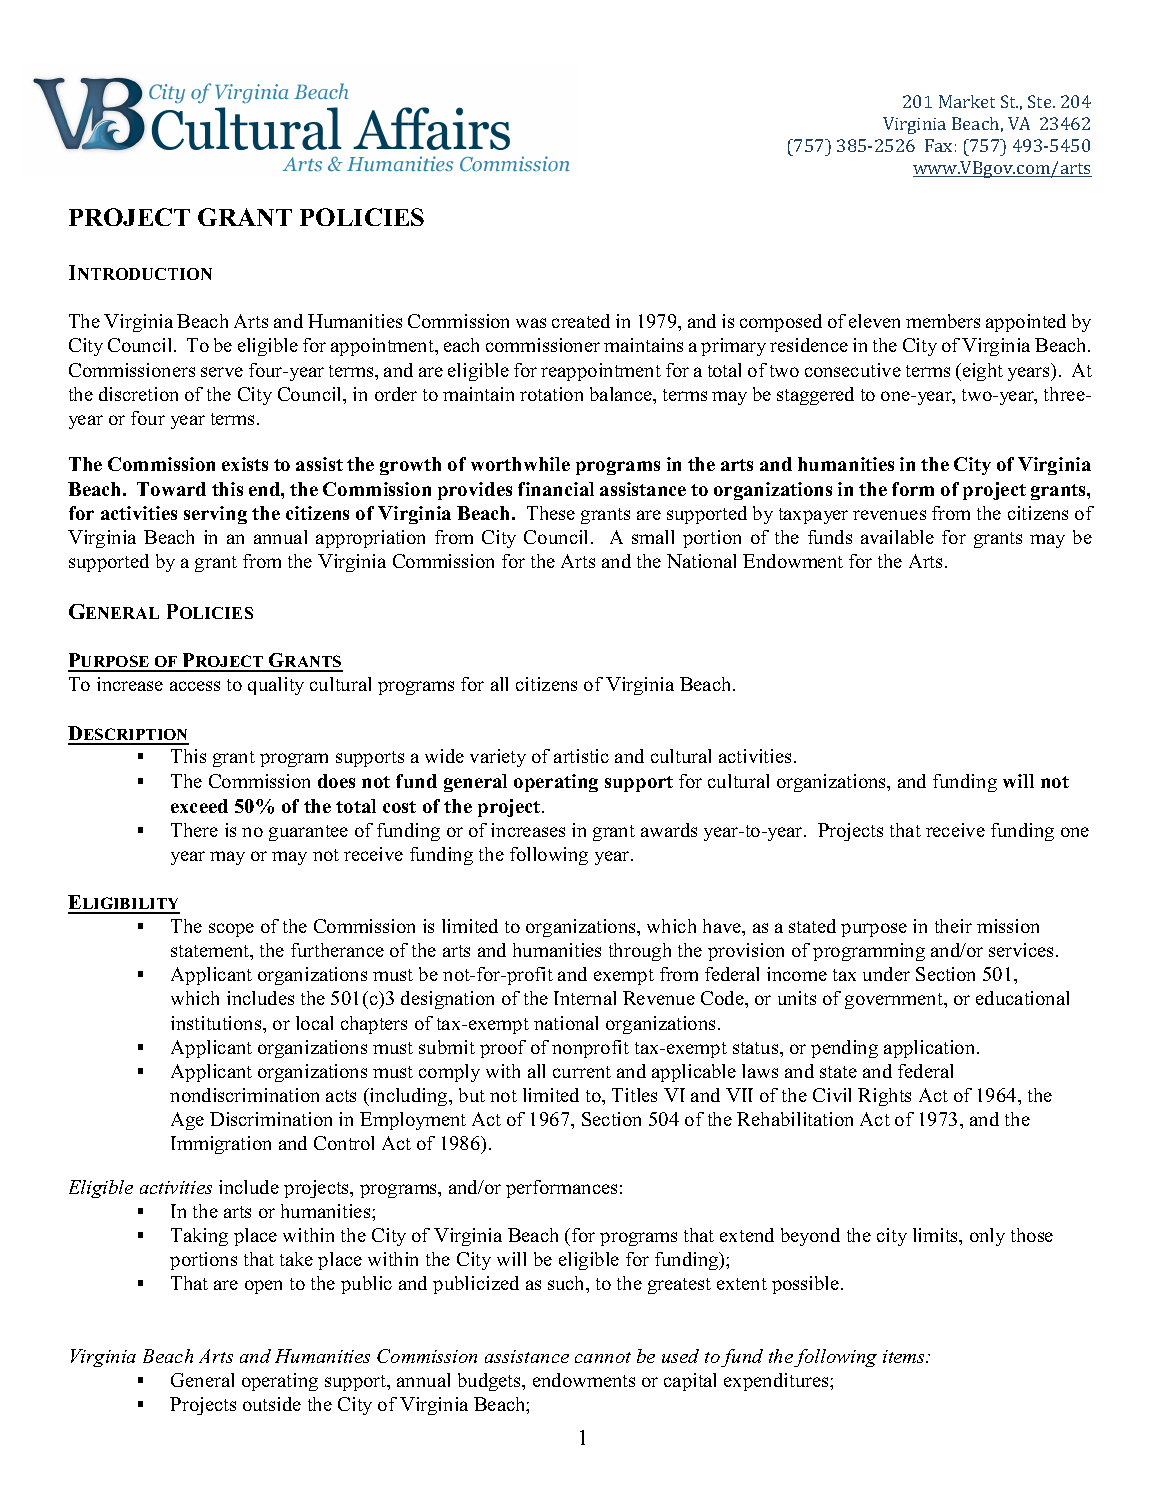  What do you see at coordinates (669, 830) in the document?
I see `awards` at bounding box center [669, 830].
